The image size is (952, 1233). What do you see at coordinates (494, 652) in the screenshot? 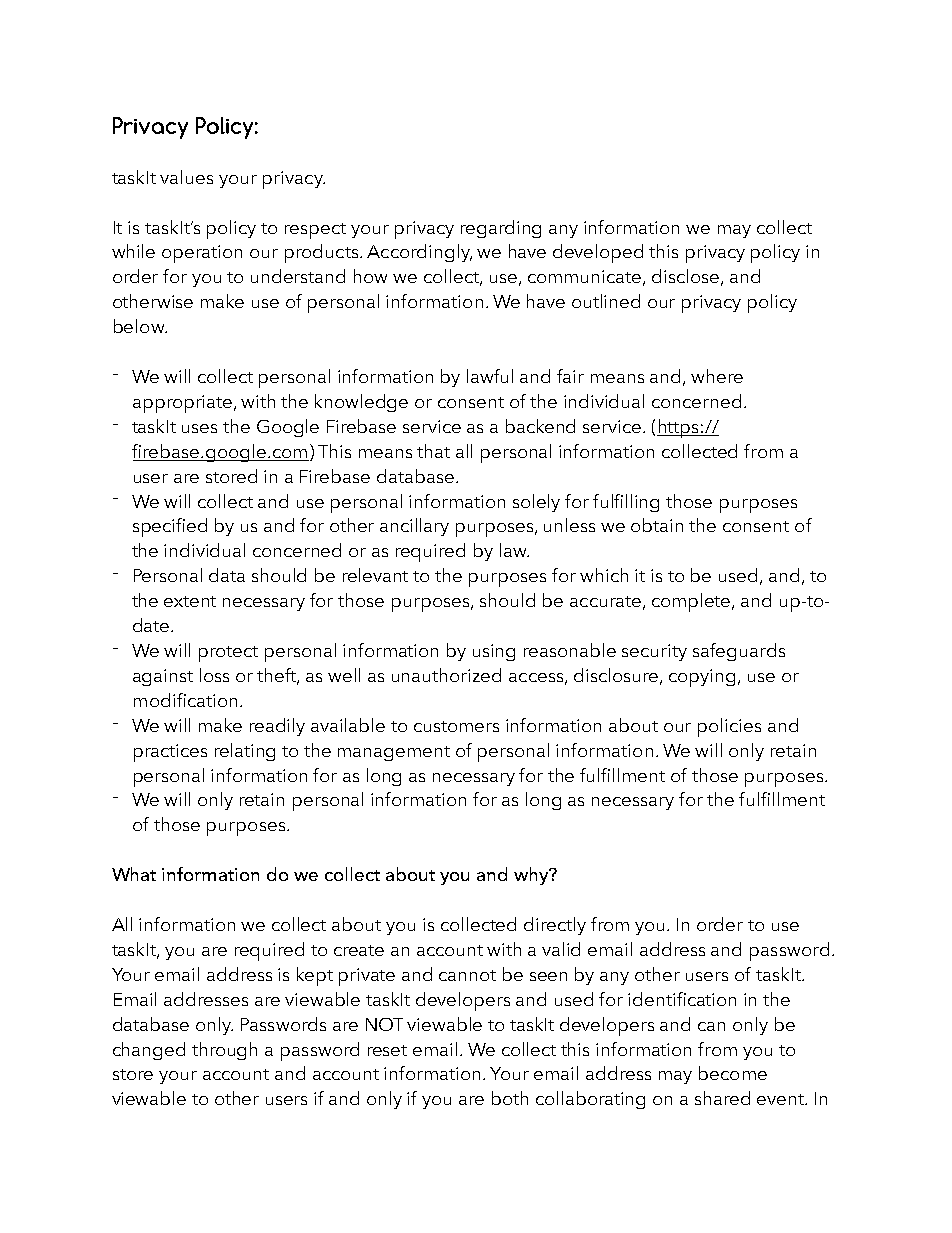
I see `using` at bounding box center [494, 652].
